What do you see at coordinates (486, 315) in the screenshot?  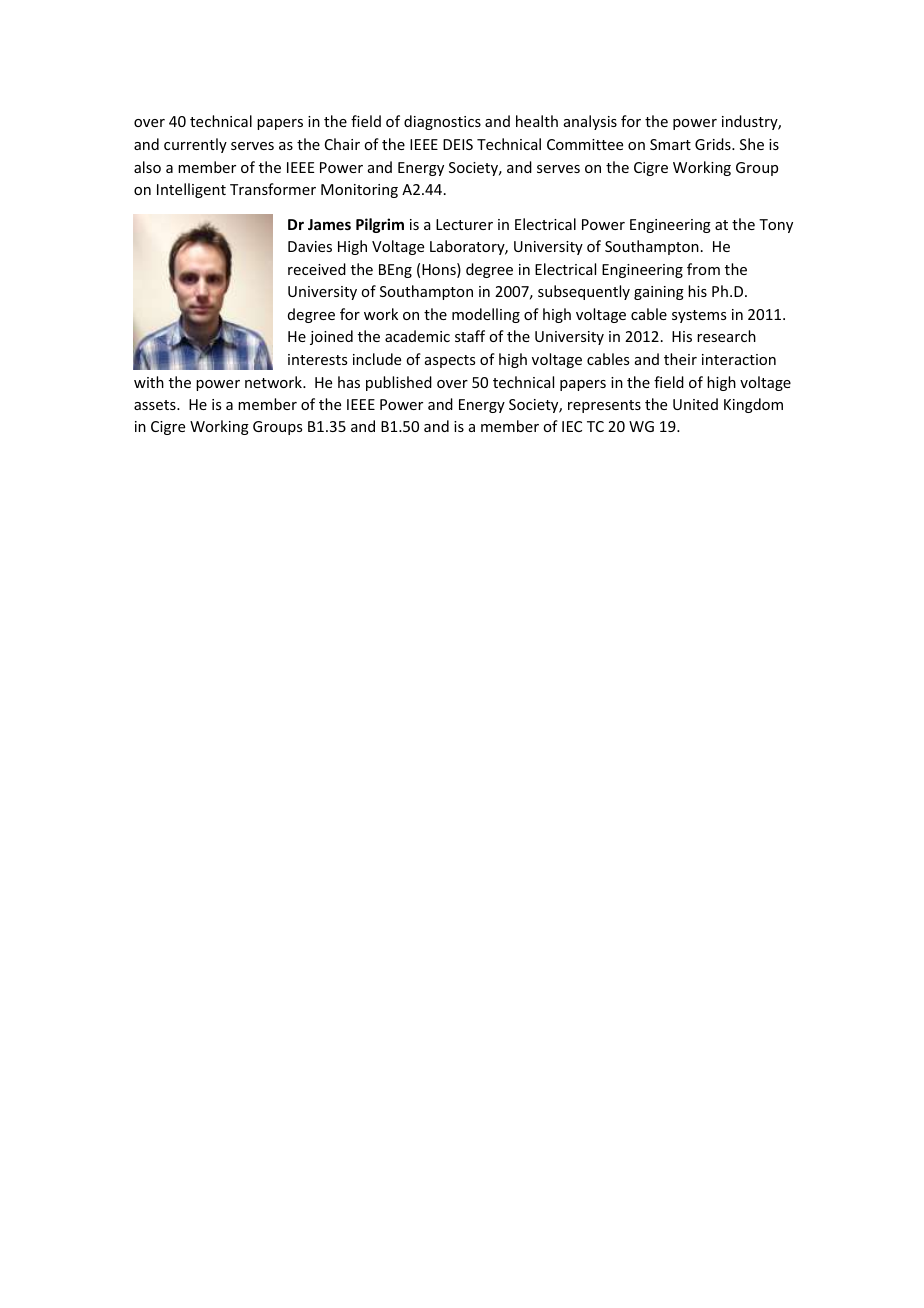 I see `modelling` at bounding box center [486, 315].
